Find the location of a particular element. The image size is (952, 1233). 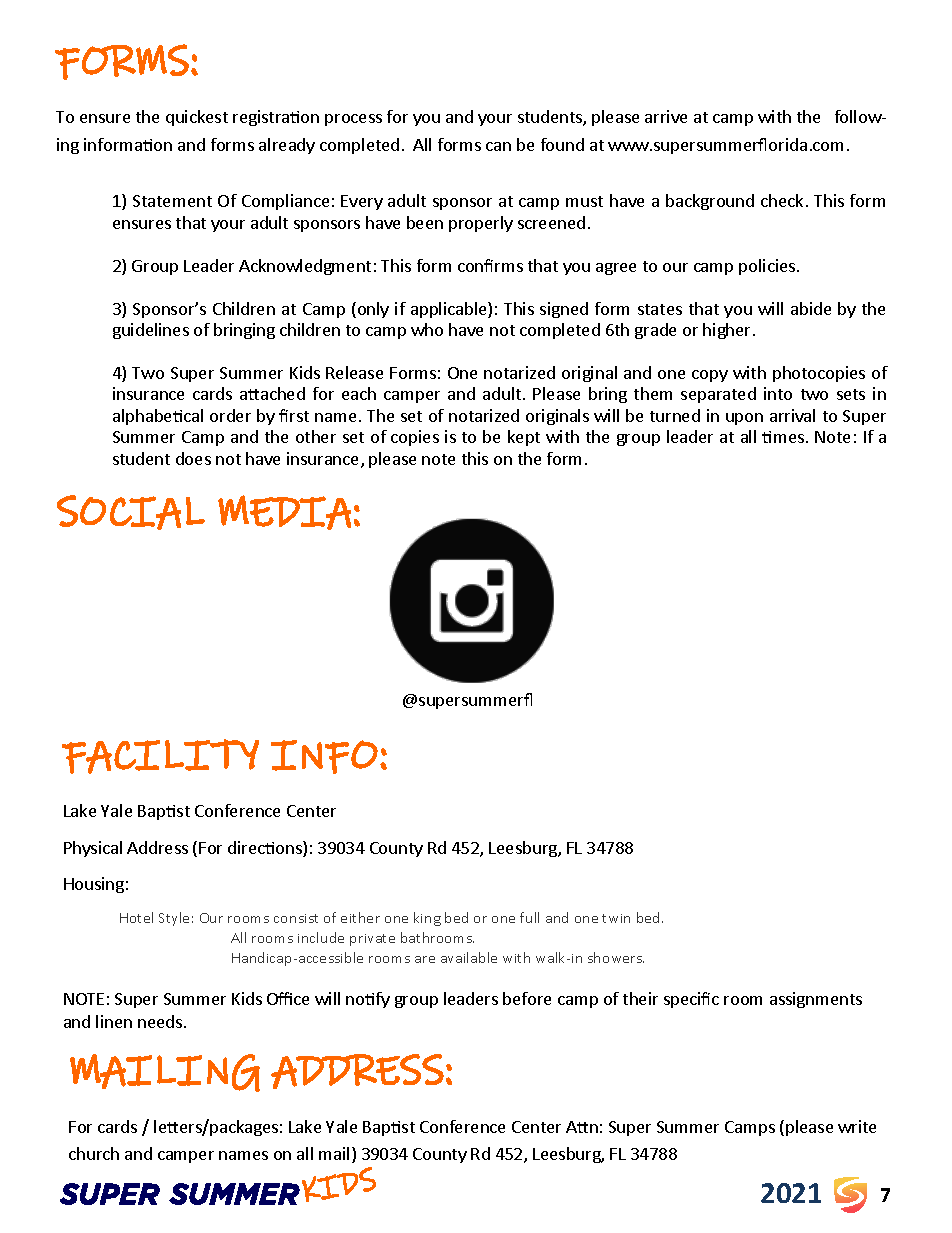

Attn is located at coordinates (582, 1127).
